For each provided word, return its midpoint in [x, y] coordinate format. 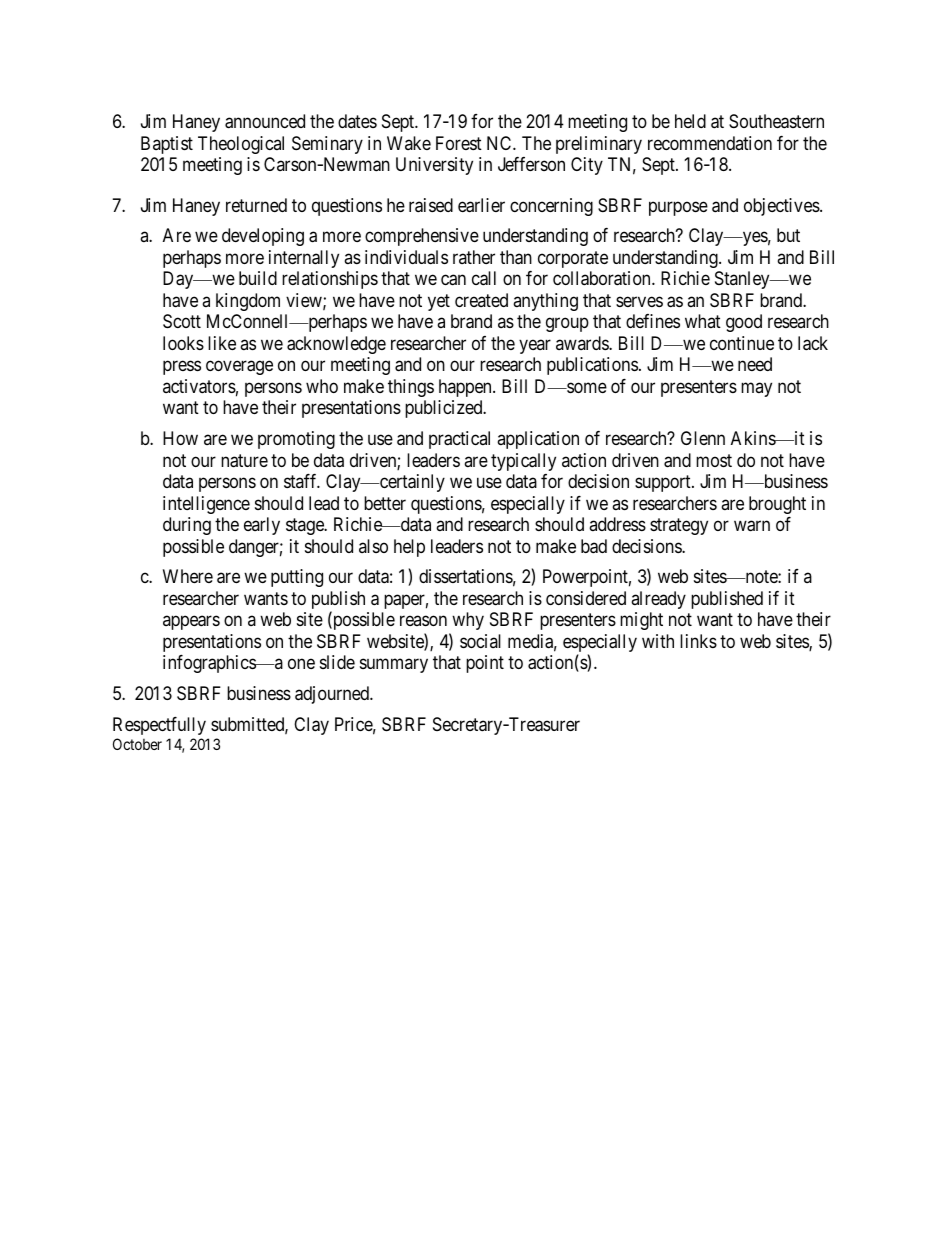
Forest [459, 143]
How [180, 438]
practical [459, 440]
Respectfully [159, 726]
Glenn [703, 438]
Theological [241, 145]
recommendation [710, 143]
